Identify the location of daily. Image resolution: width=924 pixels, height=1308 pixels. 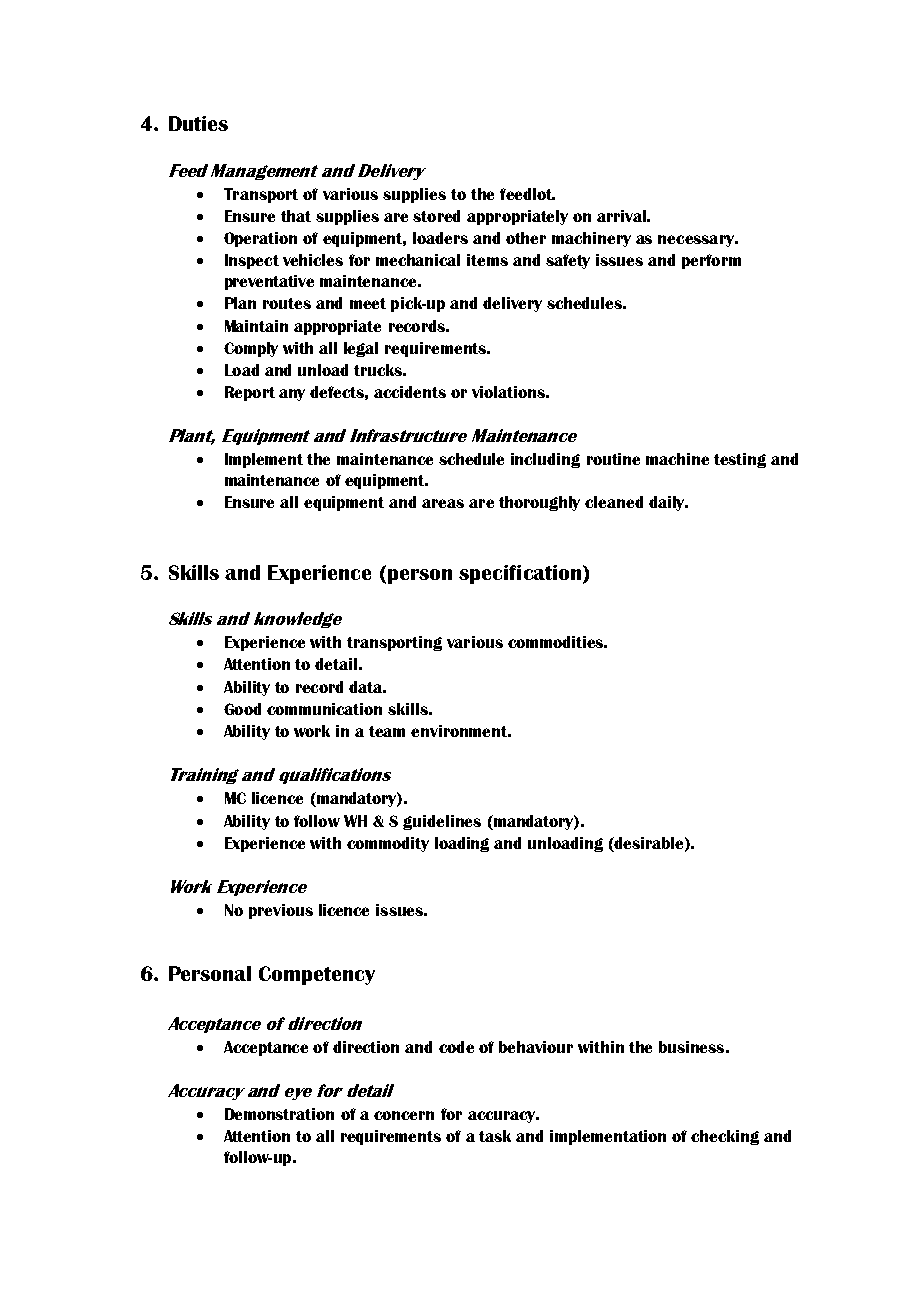
(668, 503).
